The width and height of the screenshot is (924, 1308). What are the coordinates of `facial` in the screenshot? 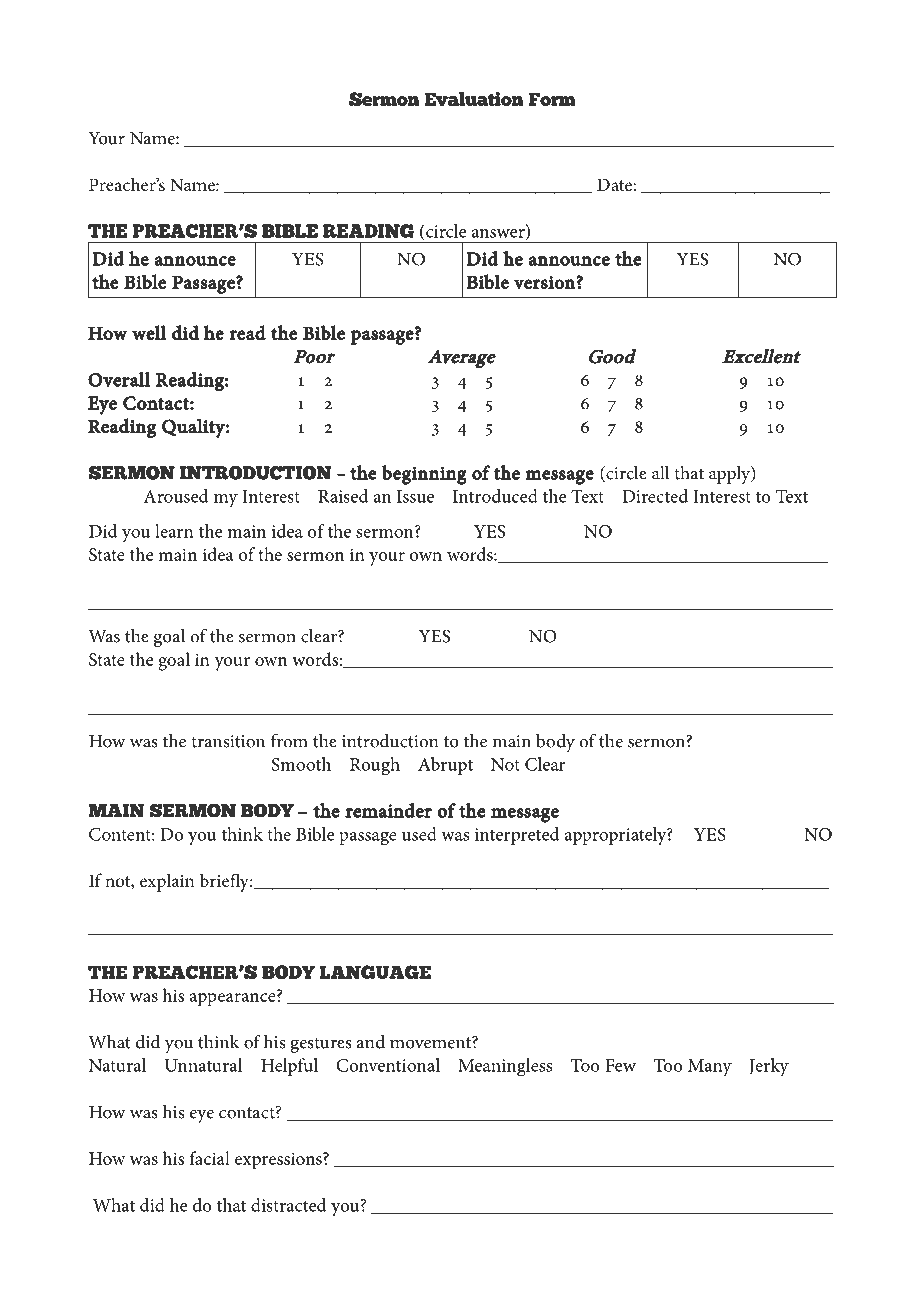 It's located at (209, 1158).
